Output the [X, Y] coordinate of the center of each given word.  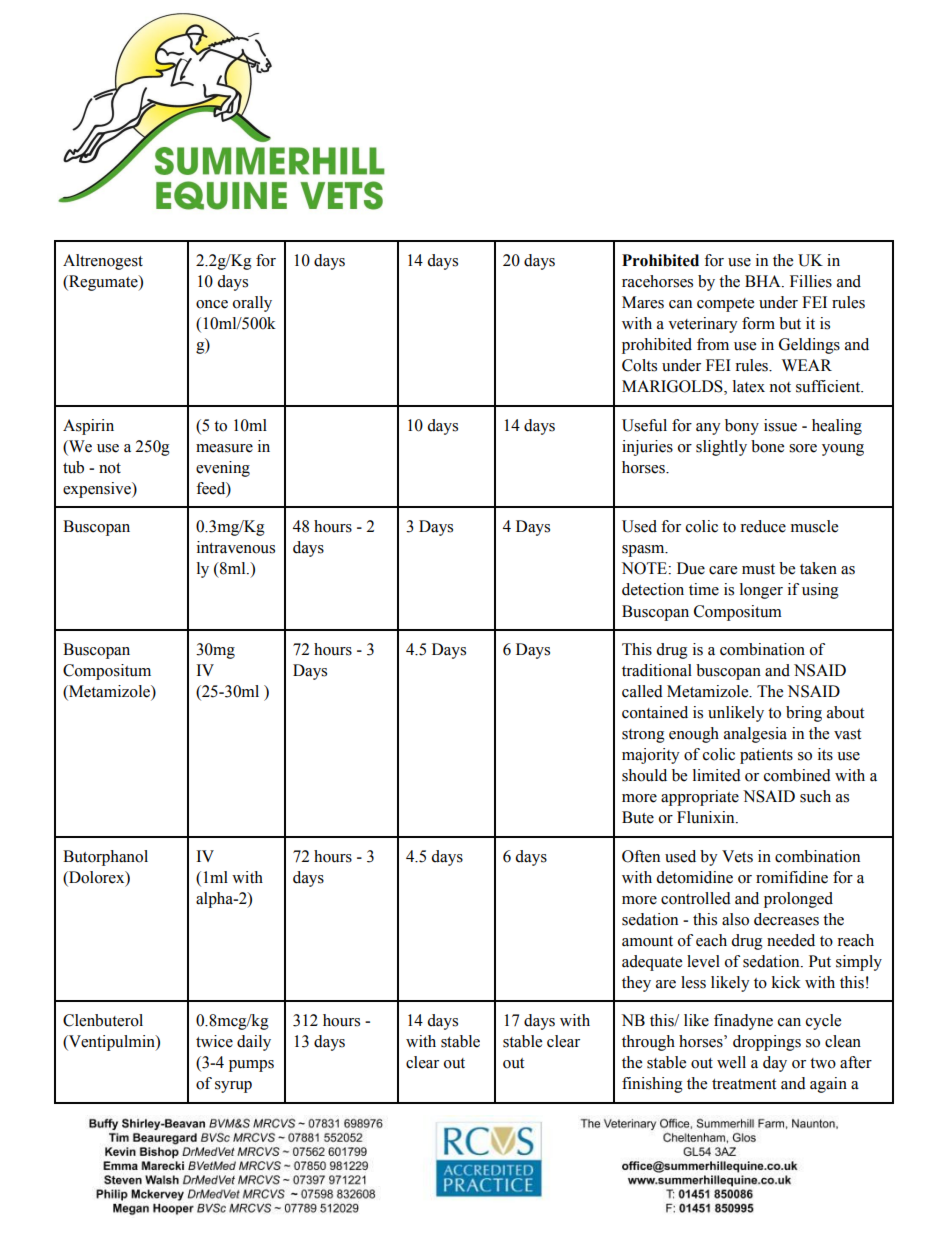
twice [214, 1041]
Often [641, 856]
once [212, 304]
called [642, 691]
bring [804, 714]
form [758, 323]
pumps [251, 1066]
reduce [763, 526]
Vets [737, 856]
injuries [647, 448]
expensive [98, 490]
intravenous [236, 547]
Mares [643, 302]
